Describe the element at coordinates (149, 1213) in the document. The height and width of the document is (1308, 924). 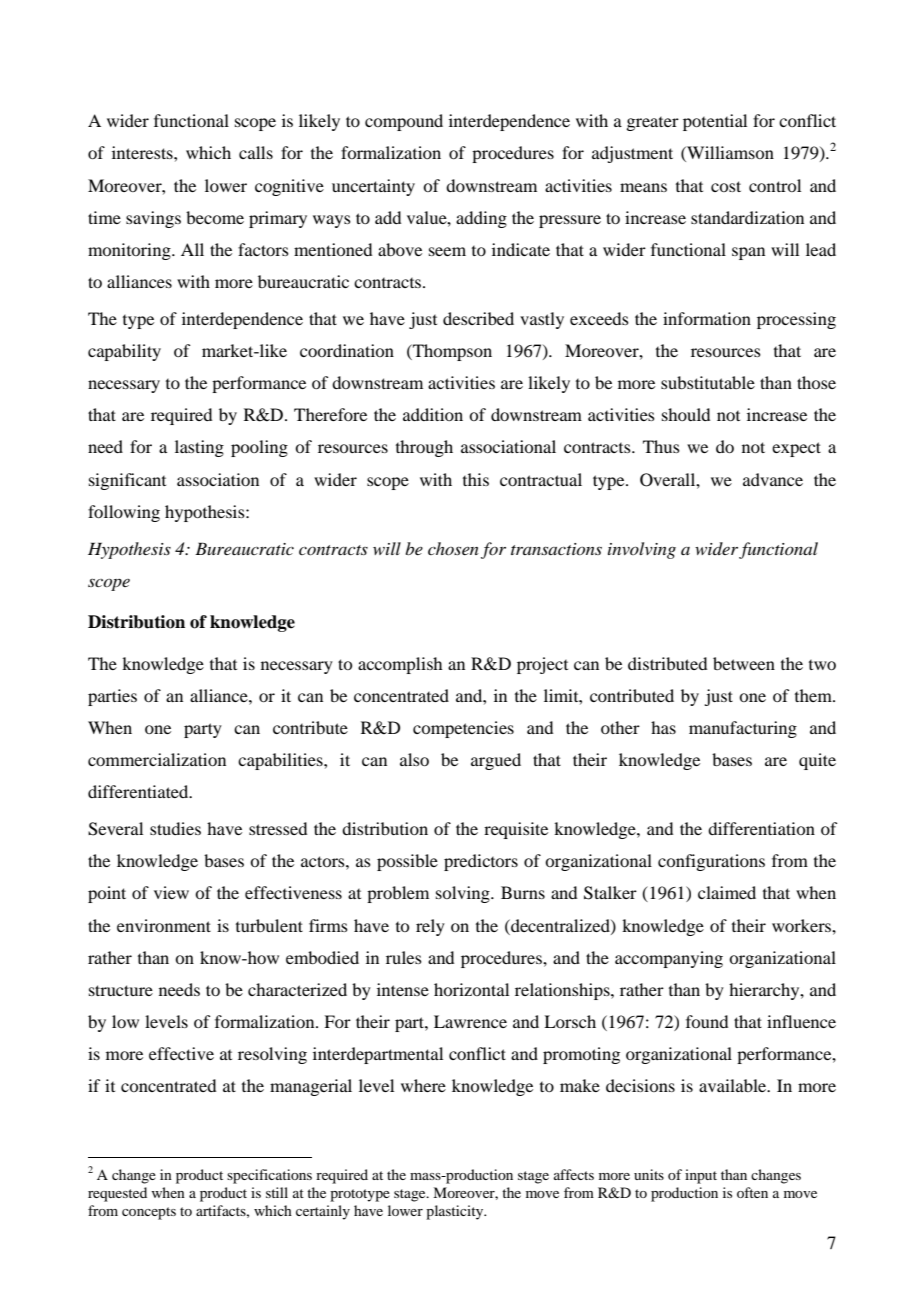
I see `concepts` at that location.
